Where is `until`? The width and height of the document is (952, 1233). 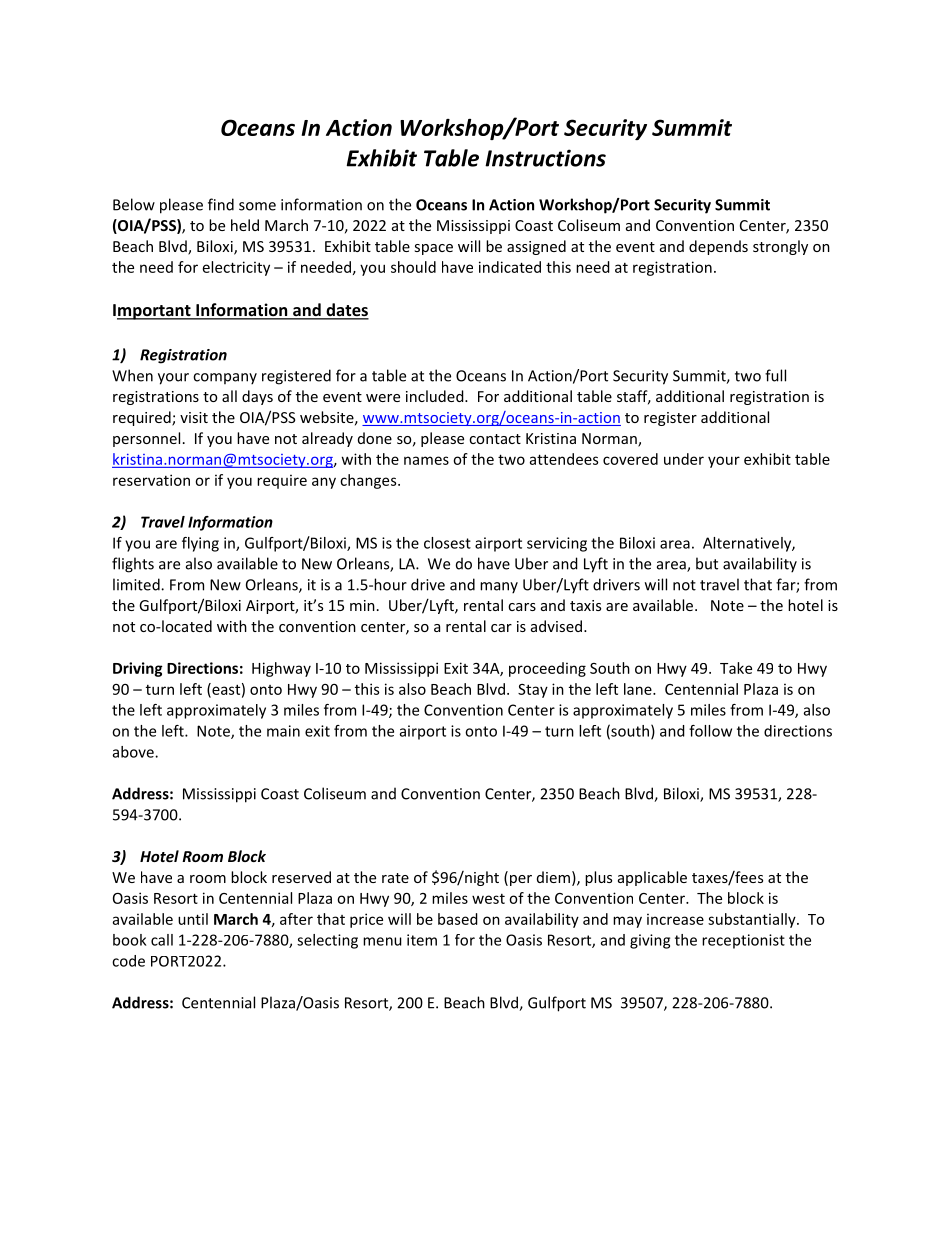
until is located at coordinates (193, 919).
